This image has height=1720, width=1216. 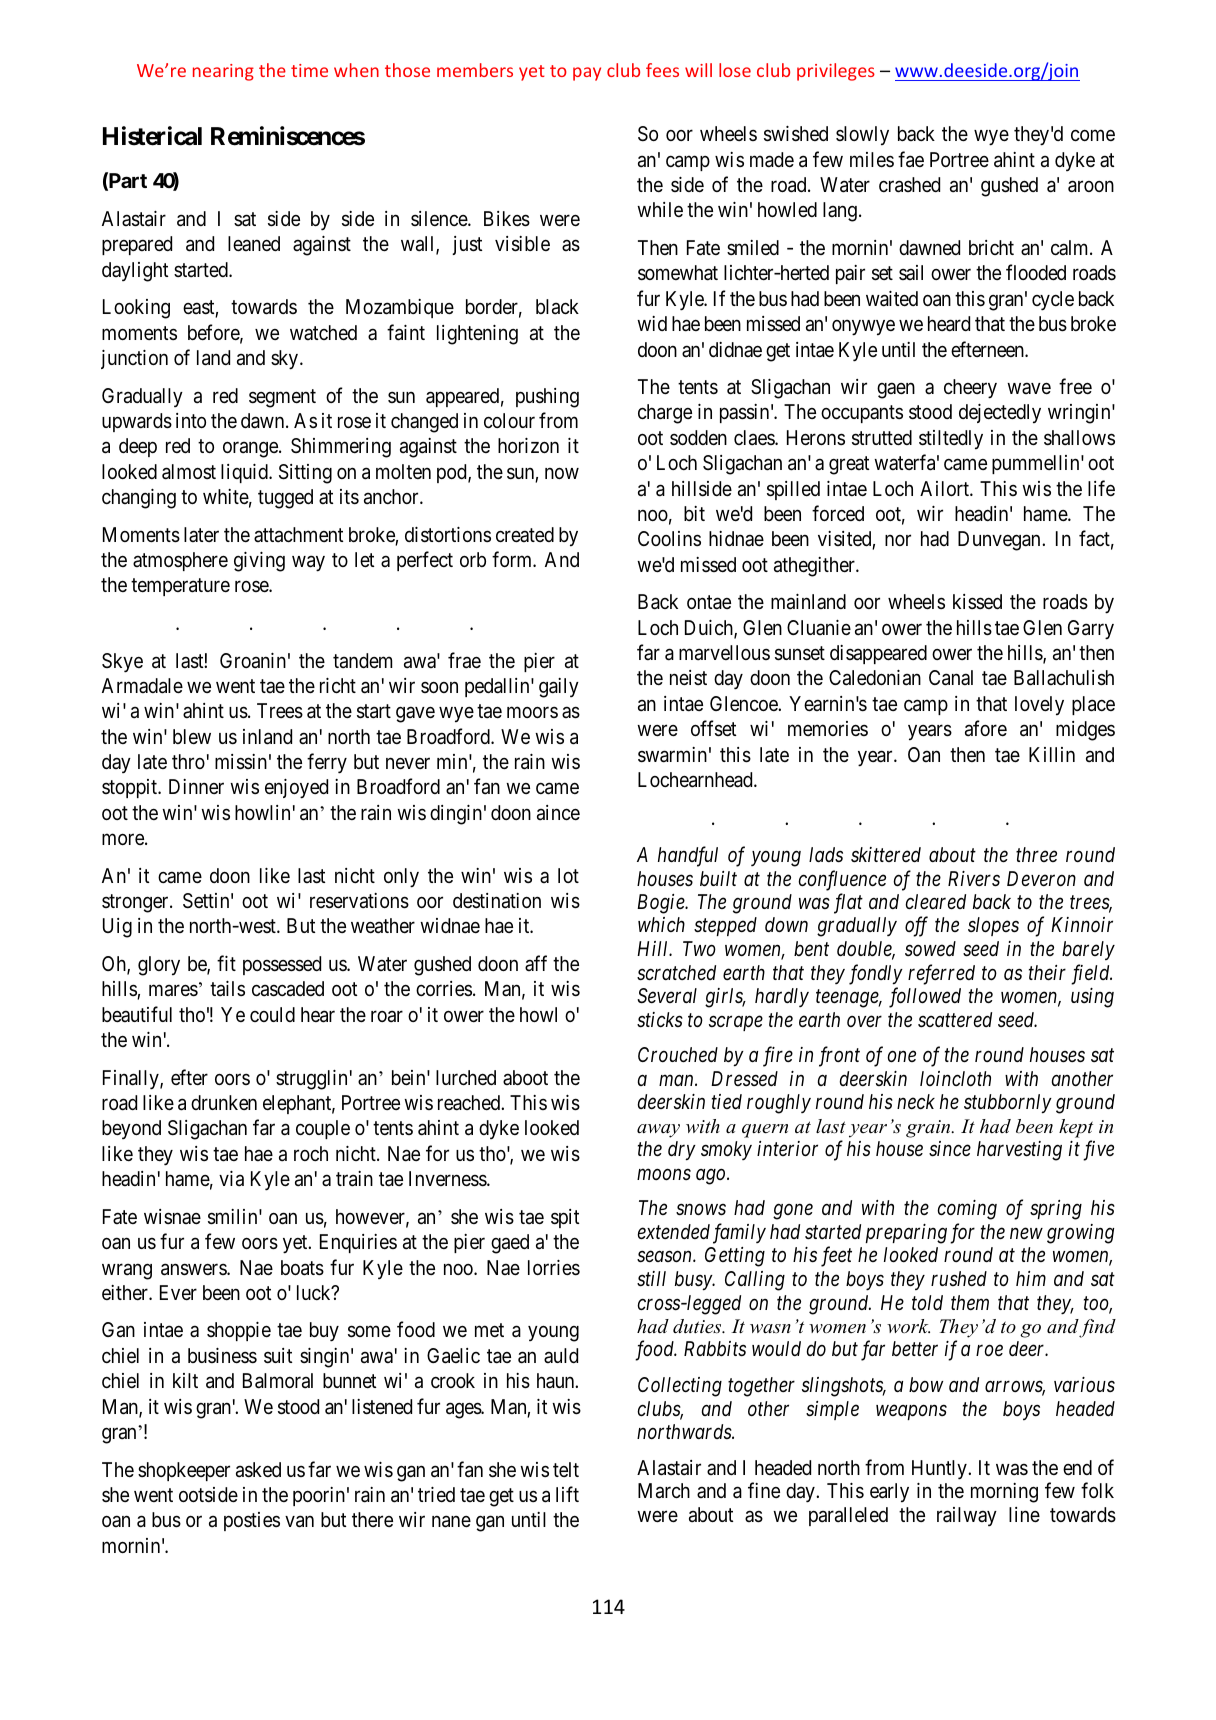 What do you see at coordinates (525, 534) in the image?
I see `created` at bounding box center [525, 534].
